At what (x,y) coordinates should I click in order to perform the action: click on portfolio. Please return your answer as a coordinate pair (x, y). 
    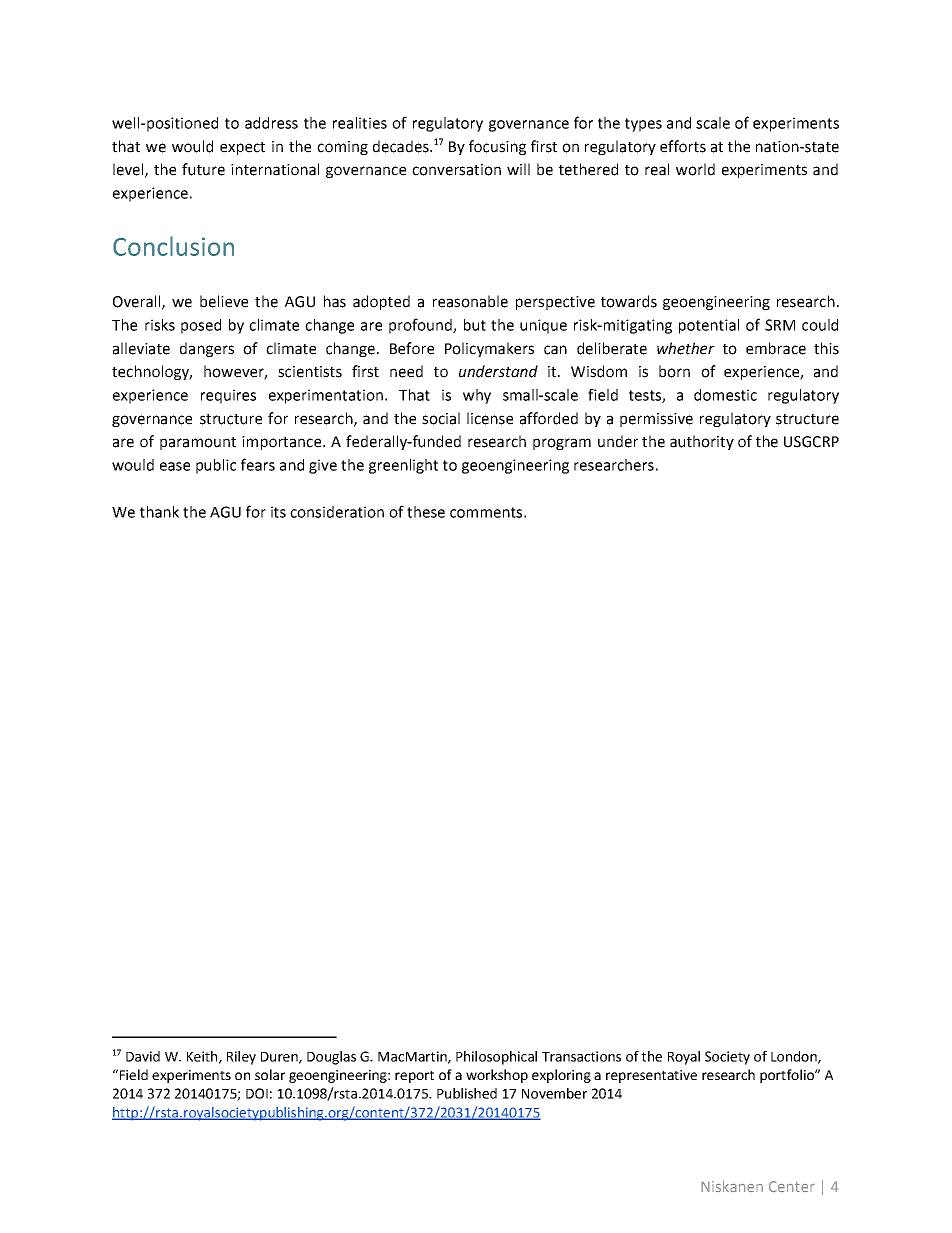
    Looking at the image, I should click on (788, 1076).
